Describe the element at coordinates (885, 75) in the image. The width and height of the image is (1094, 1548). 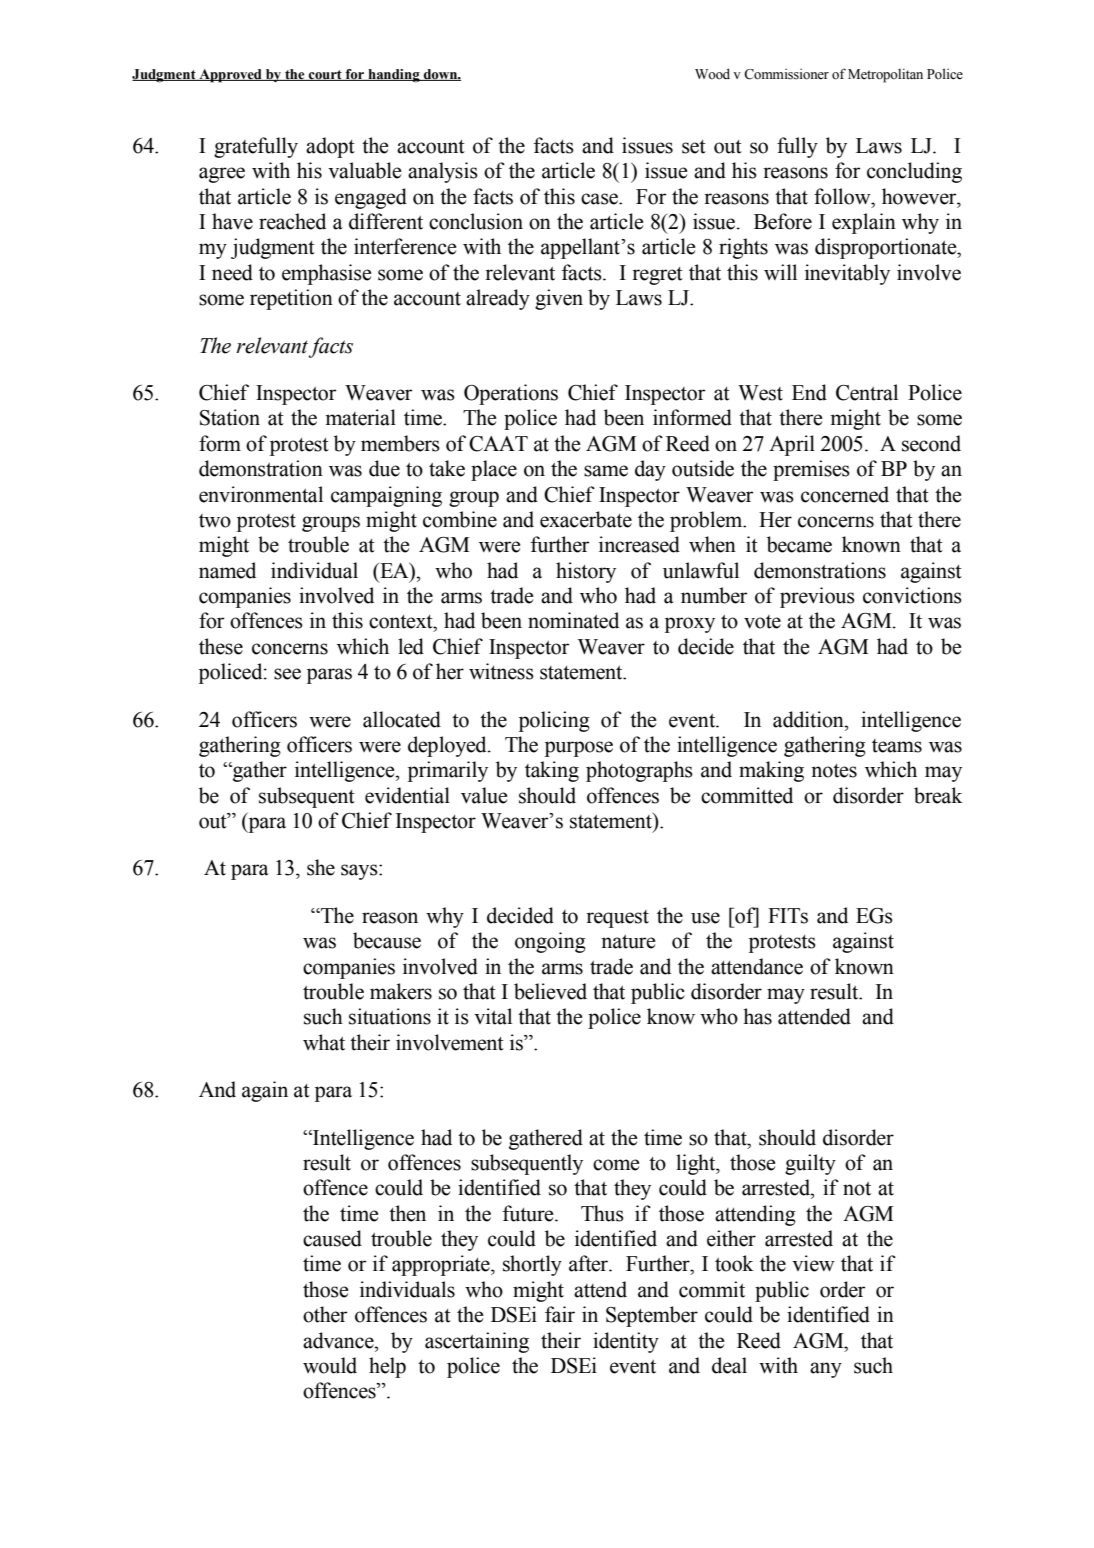
I see `Metropolitan` at that location.
